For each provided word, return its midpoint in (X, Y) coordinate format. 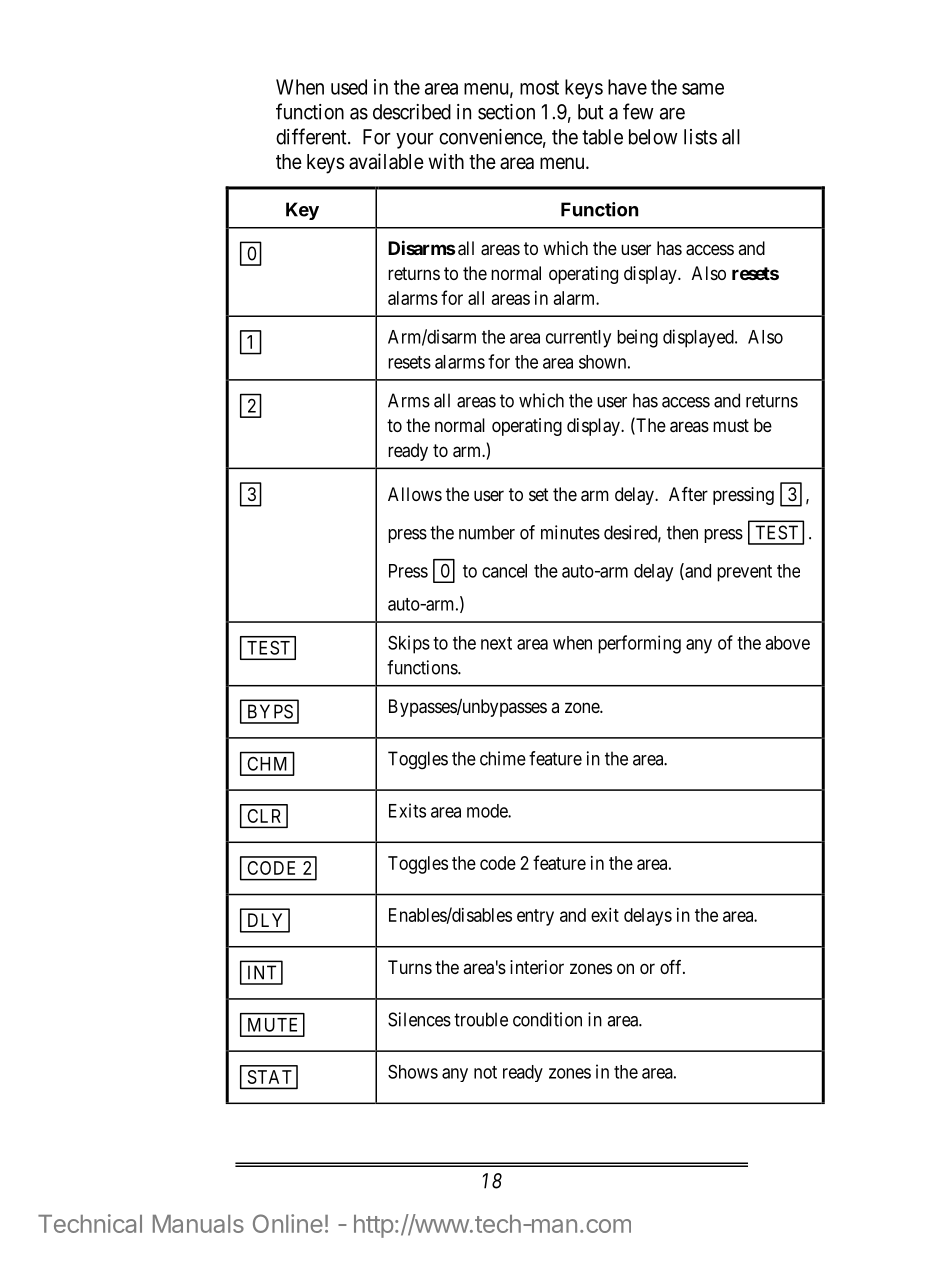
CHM (267, 764)
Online (288, 1223)
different (312, 136)
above (787, 643)
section (506, 112)
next (496, 643)
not (485, 1072)
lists (700, 137)
